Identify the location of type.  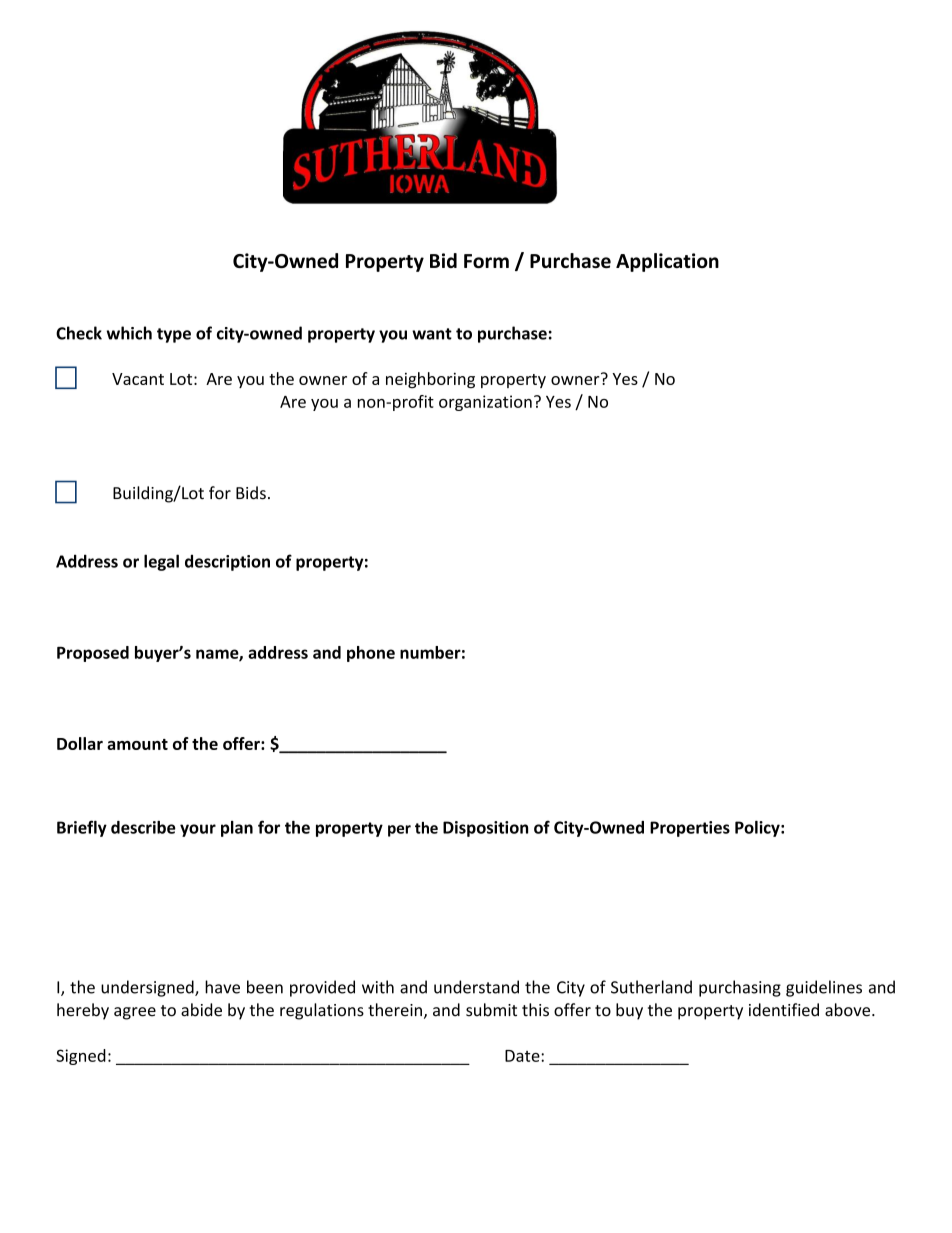
(174, 335).
